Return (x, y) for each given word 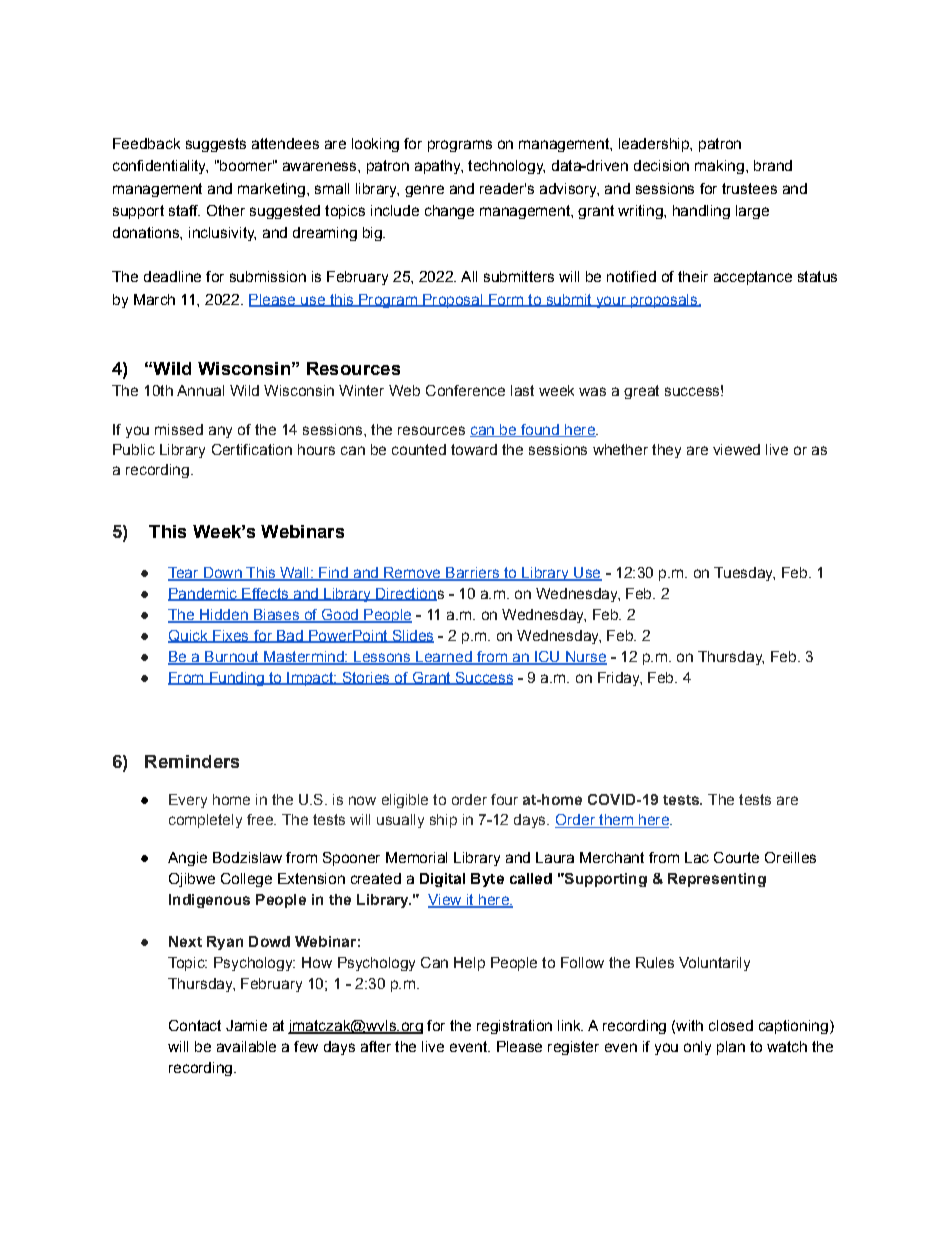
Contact (195, 1025)
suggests (216, 145)
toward (474, 449)
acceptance (753, 278)
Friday (620, 679)
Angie (187, 859)
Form (505, 300)
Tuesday (744, 574)
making (719, 167)
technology (506, 167)
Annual (200, 390)
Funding (236, 679)
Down (222, 573)
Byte (487, 880)
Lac (697, 857)
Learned (444, 657)
